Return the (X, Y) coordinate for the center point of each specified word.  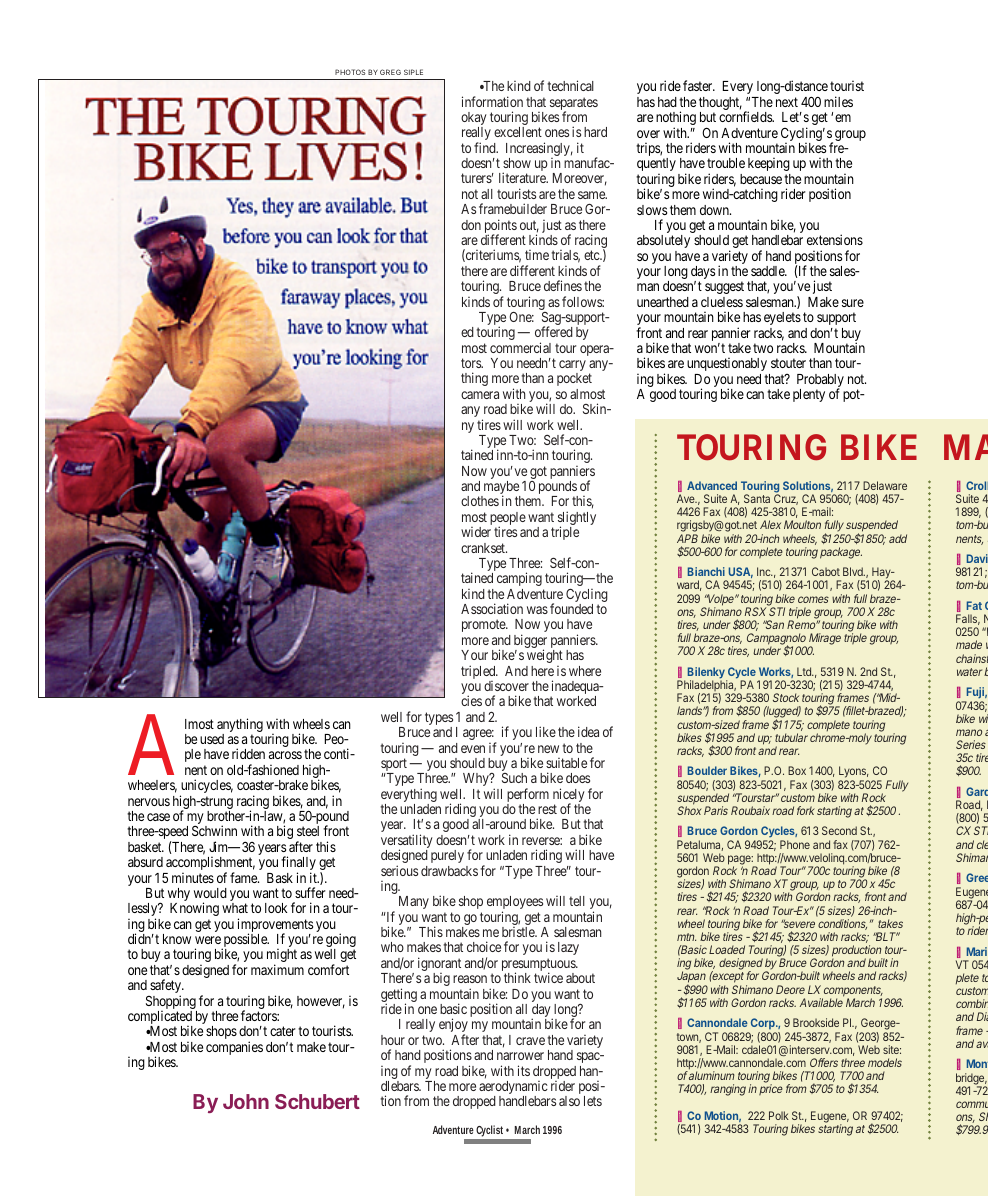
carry (572, 367)
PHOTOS (350, 72)
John (246, 1101)
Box (797, 770)
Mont (977, 1063)
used (212, 739)
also (569, 1101)
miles (838, 101)
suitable (566, 763)
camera (480, 395)
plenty (809, 395)
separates (574, 105)
